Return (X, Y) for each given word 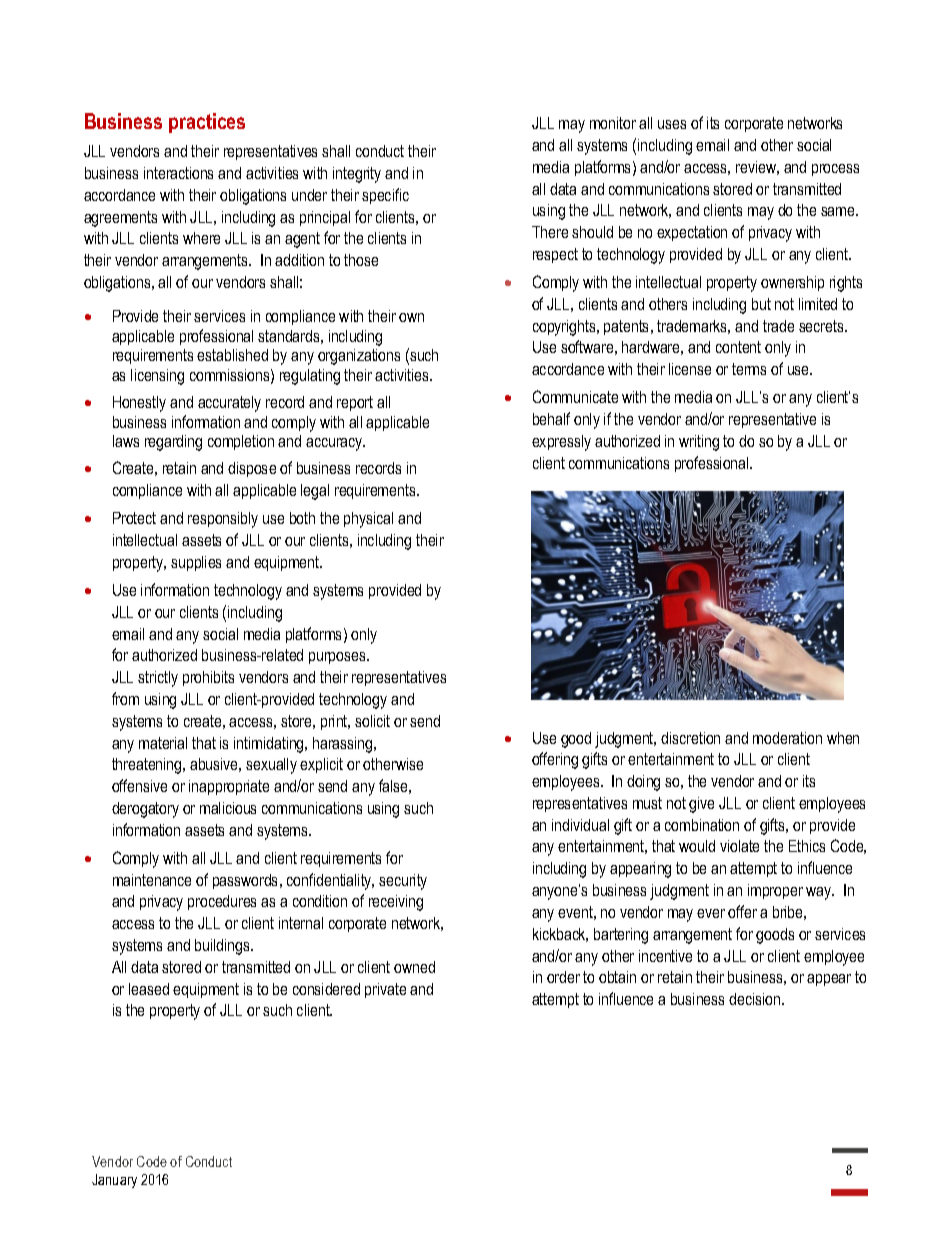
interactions (178, 173)
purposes (338, 658)
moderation (787, 738)
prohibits (208, 678)
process (835, 170)
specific (385, 196)
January (114, 1181)
